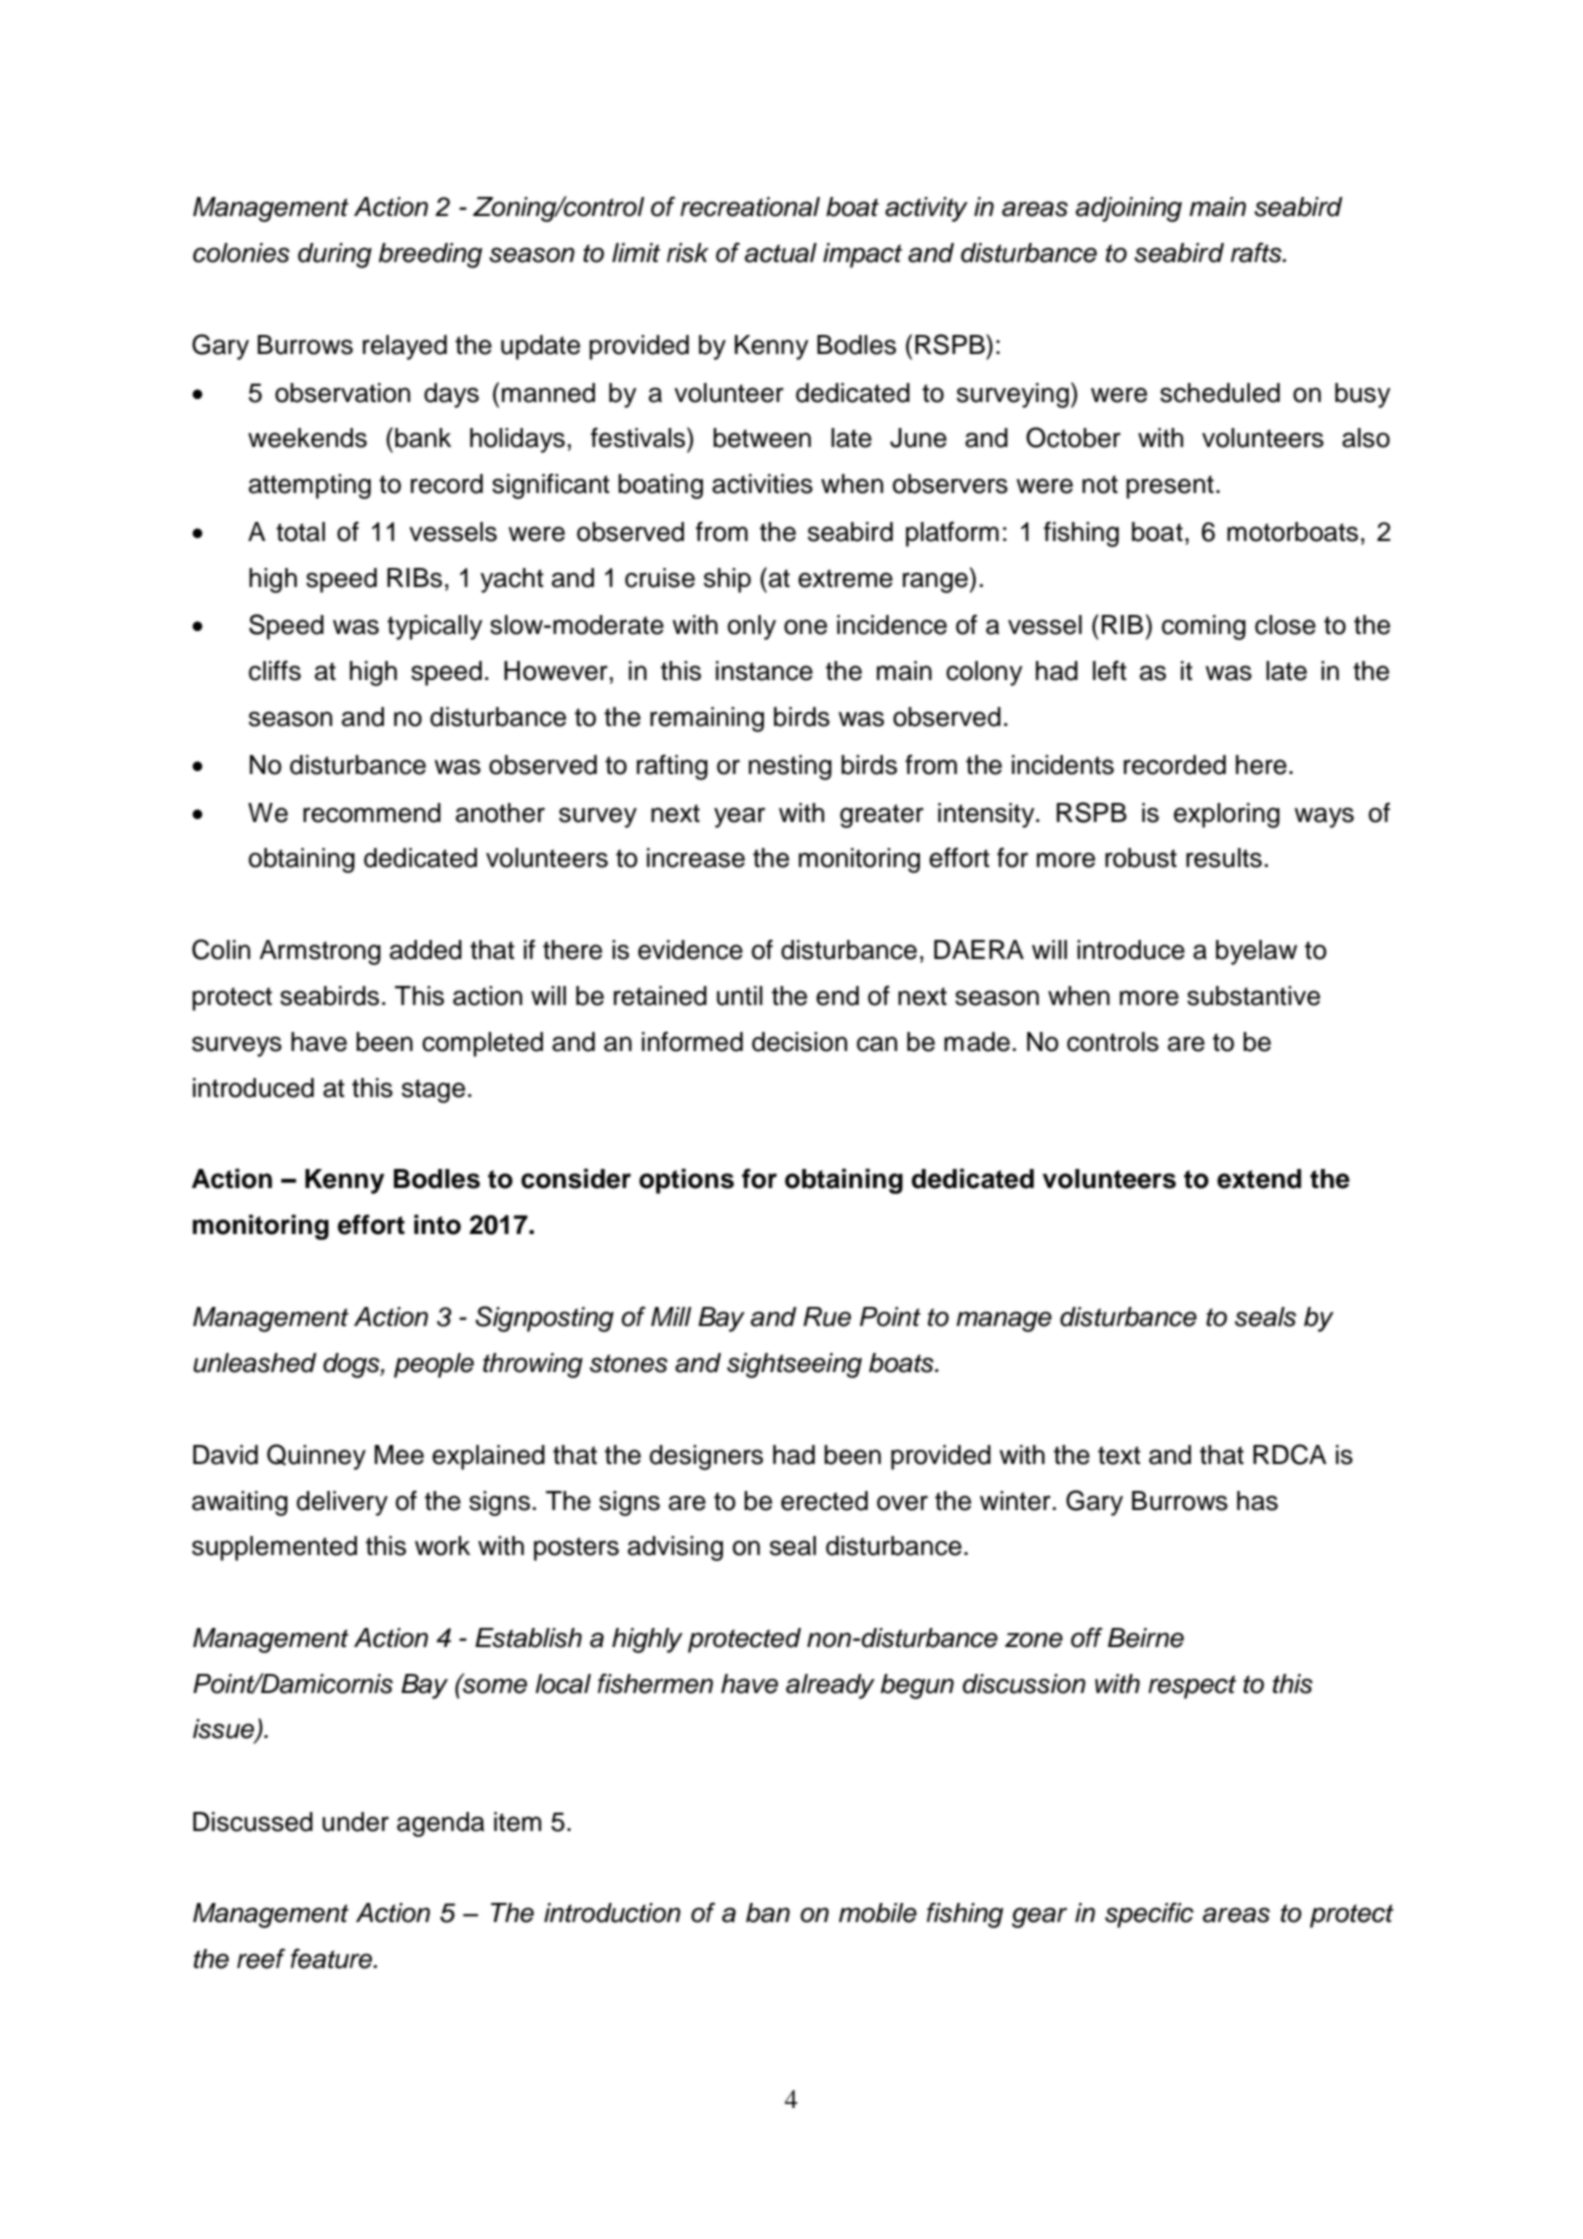 This screenshot has width=1583, height=2239. I want to click on substantive, so click(1253, 996).
